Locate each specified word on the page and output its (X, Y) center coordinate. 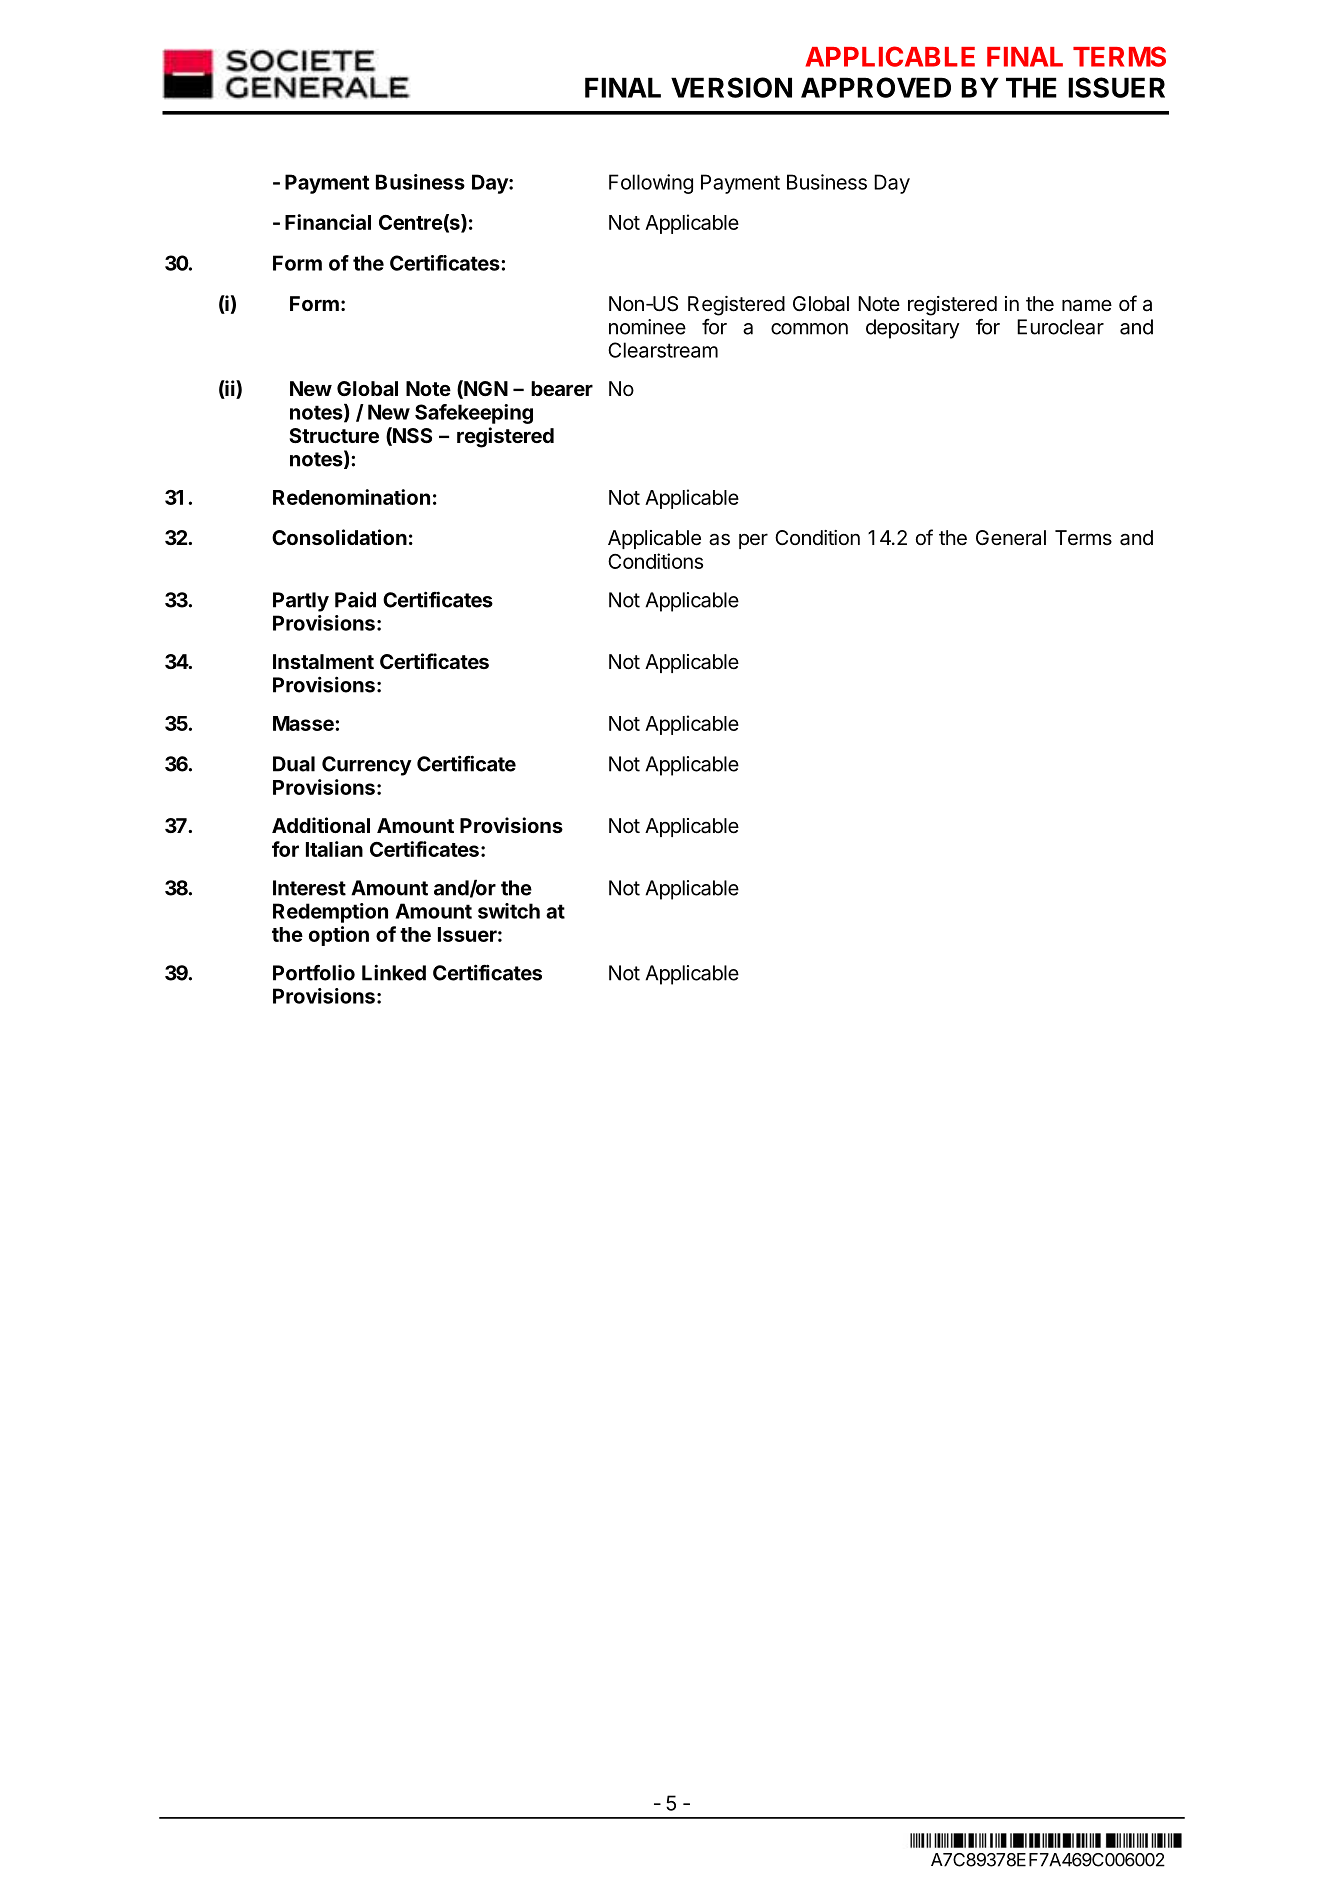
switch (509, 911)
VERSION (731, 87)
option (339, 936)
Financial (328, 222)
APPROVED (876, 87)
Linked (394, 972)
